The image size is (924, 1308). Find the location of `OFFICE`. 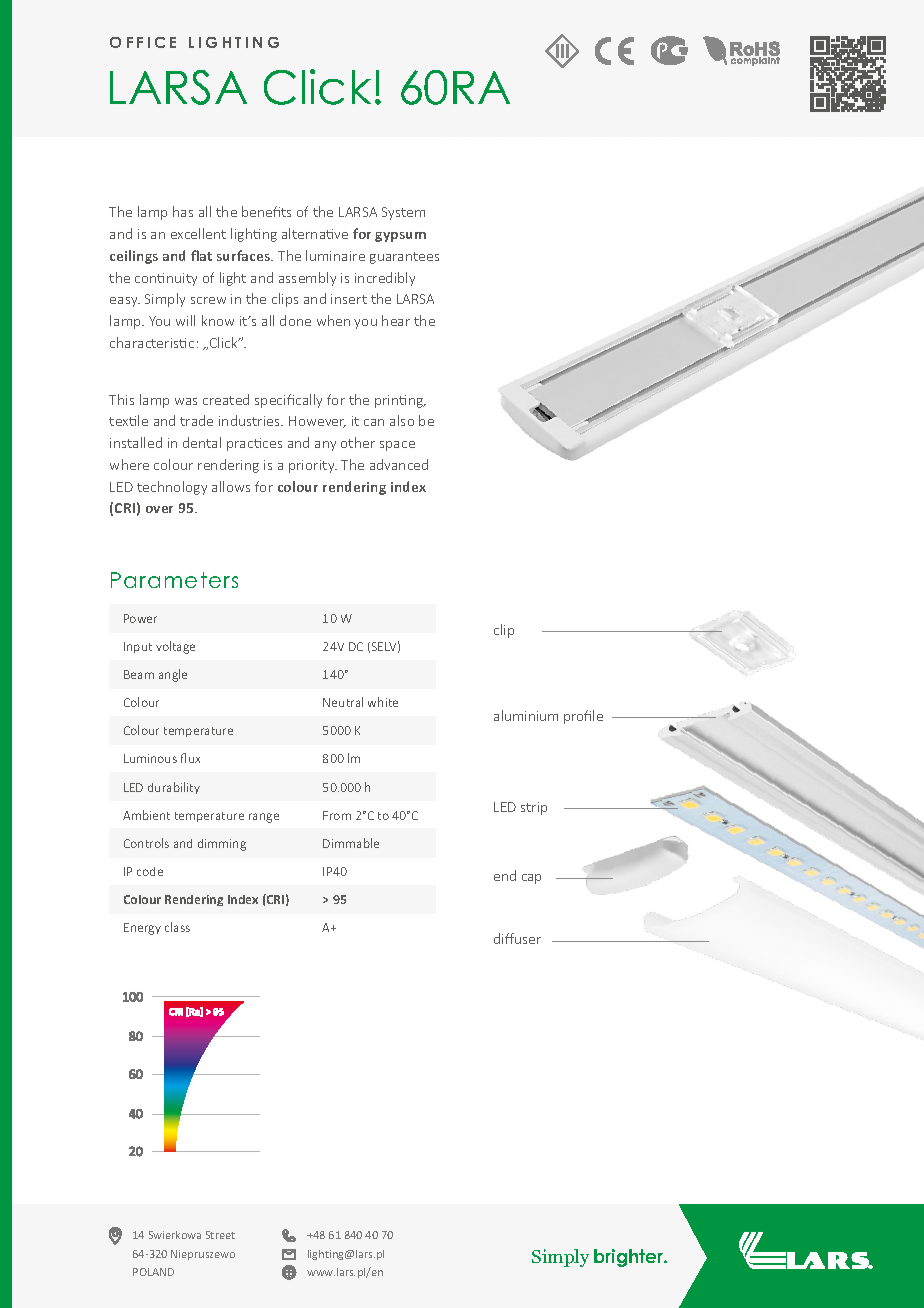

OFFICE is located at coordinates (143, 42).
